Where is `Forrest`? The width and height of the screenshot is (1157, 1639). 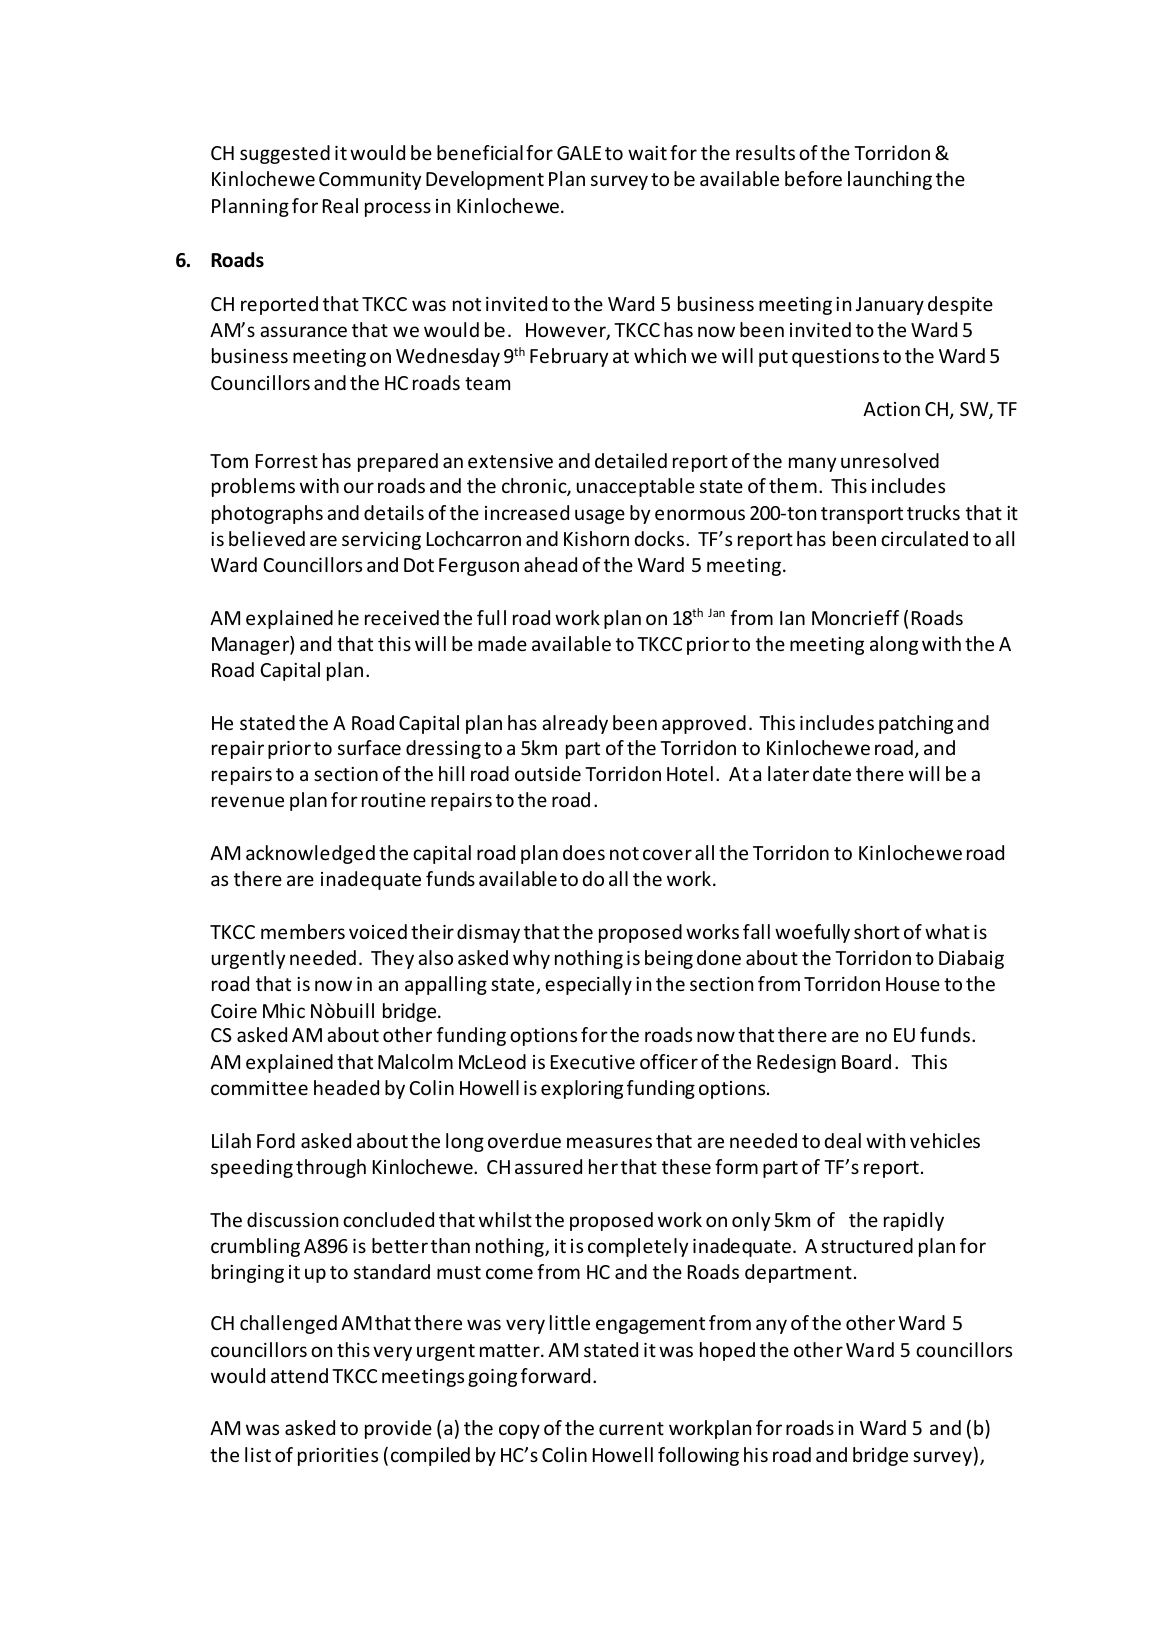
Forrest is located at coordinates (287, 461).
